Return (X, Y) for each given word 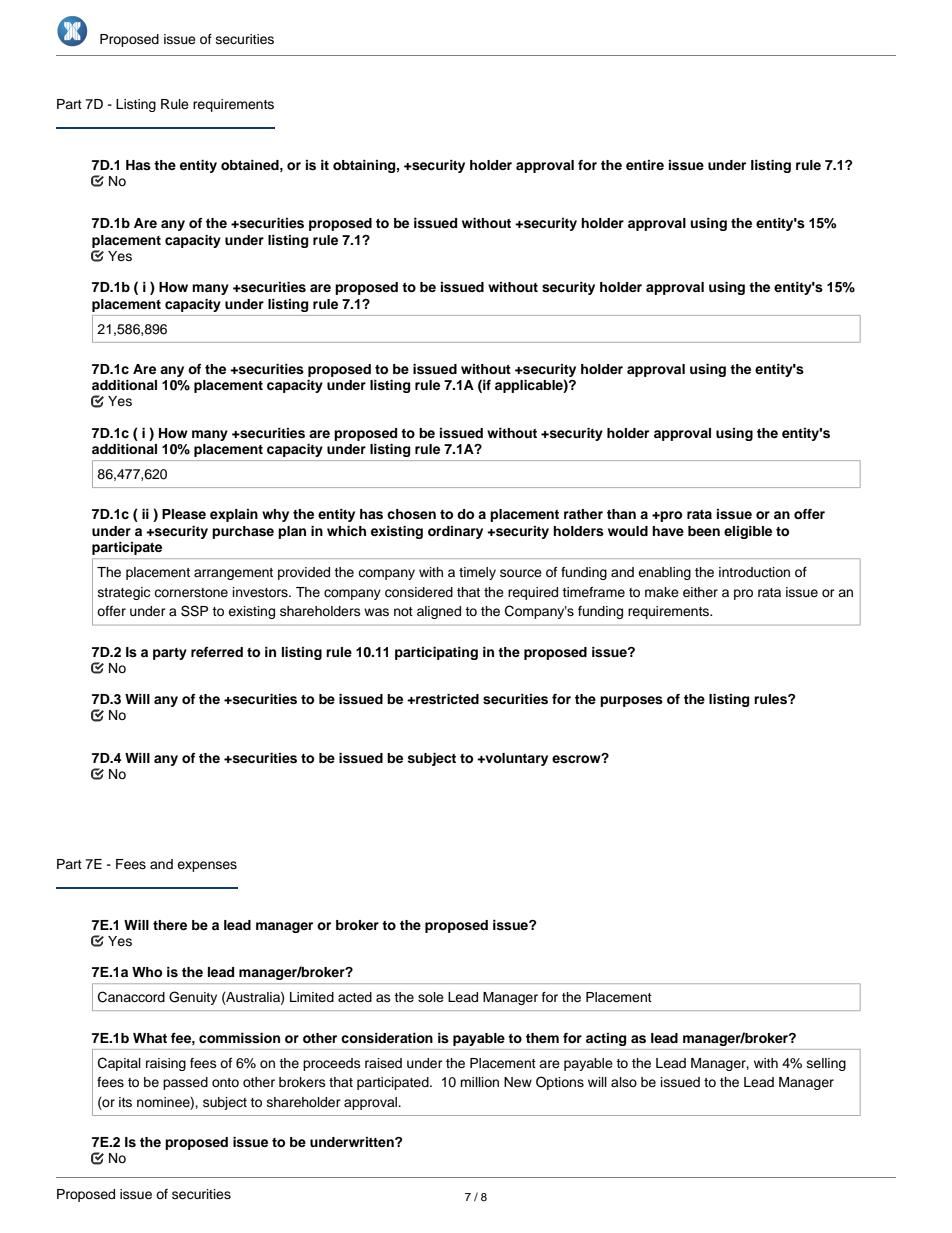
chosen (411, 514)
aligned (439, 612)
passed (185, 1083)
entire (645, 165)
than (621, 514)
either (700, 592)
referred (217, 652)
